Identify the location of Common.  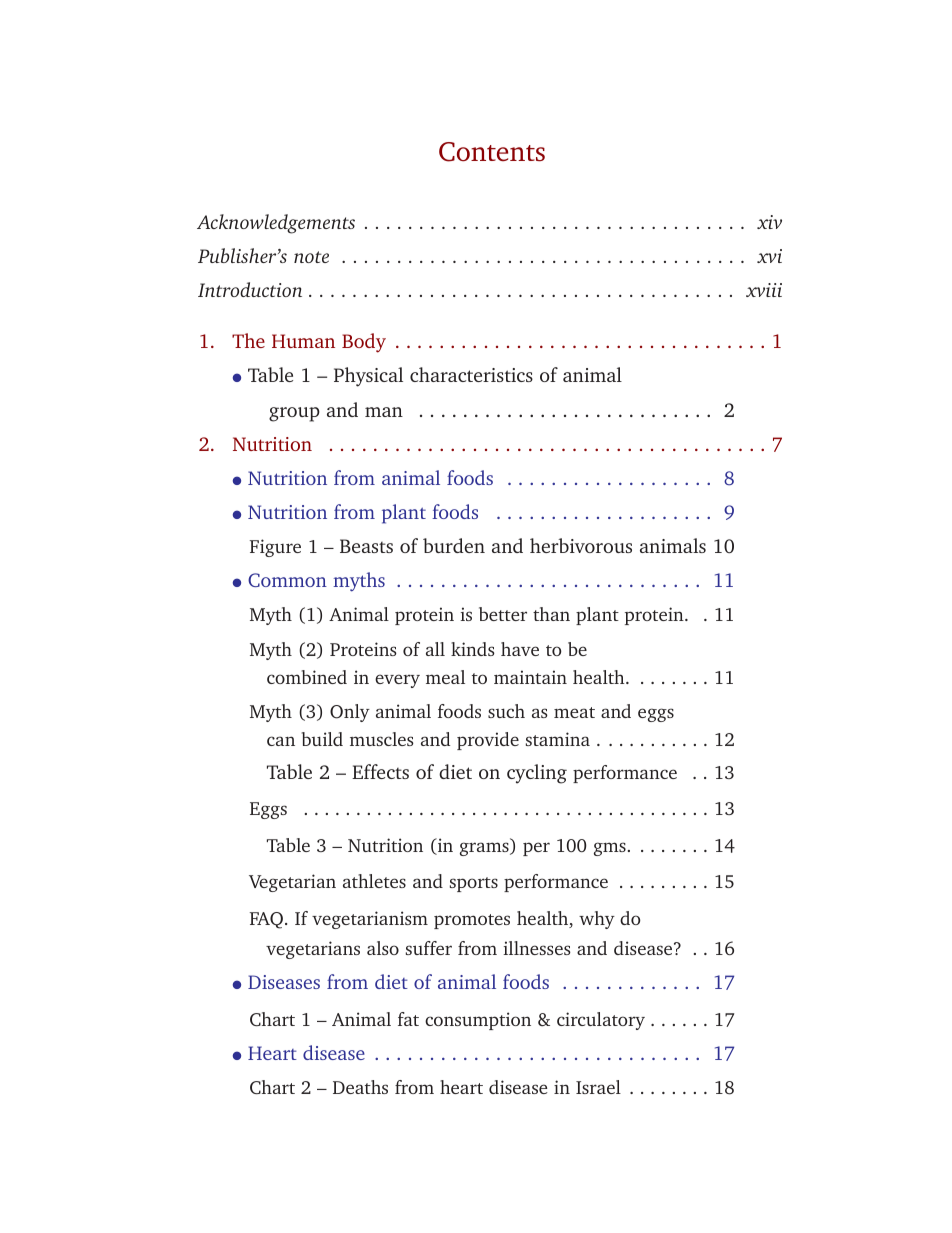
(287, 580).
